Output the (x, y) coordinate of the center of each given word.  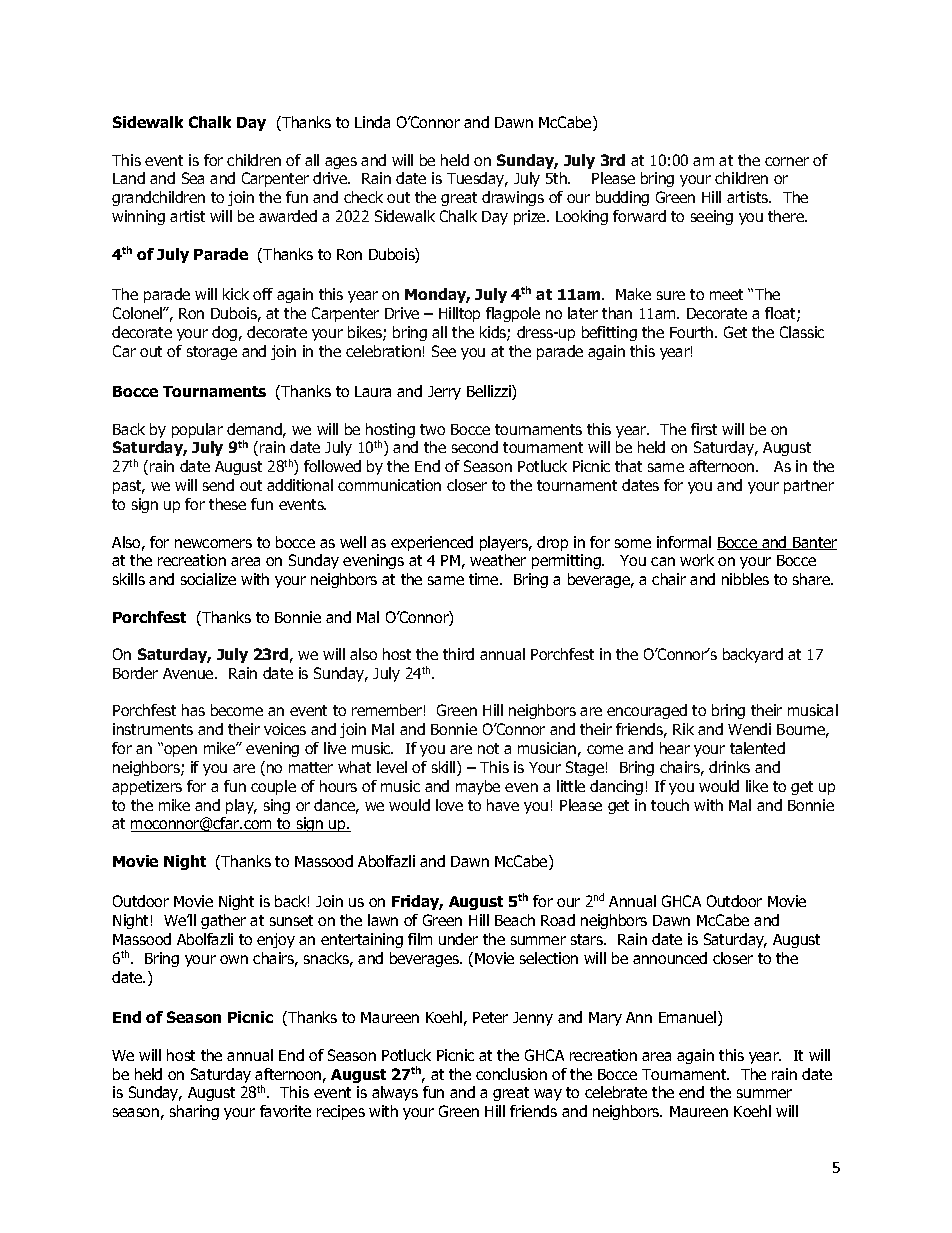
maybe (478, 787)
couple (273, 787)
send (218, 485)
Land (129, 178)
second (475, 447)
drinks (729, 767)
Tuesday (477, 179)
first (704, 429)
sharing (194, 1112)
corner (787, 161)
